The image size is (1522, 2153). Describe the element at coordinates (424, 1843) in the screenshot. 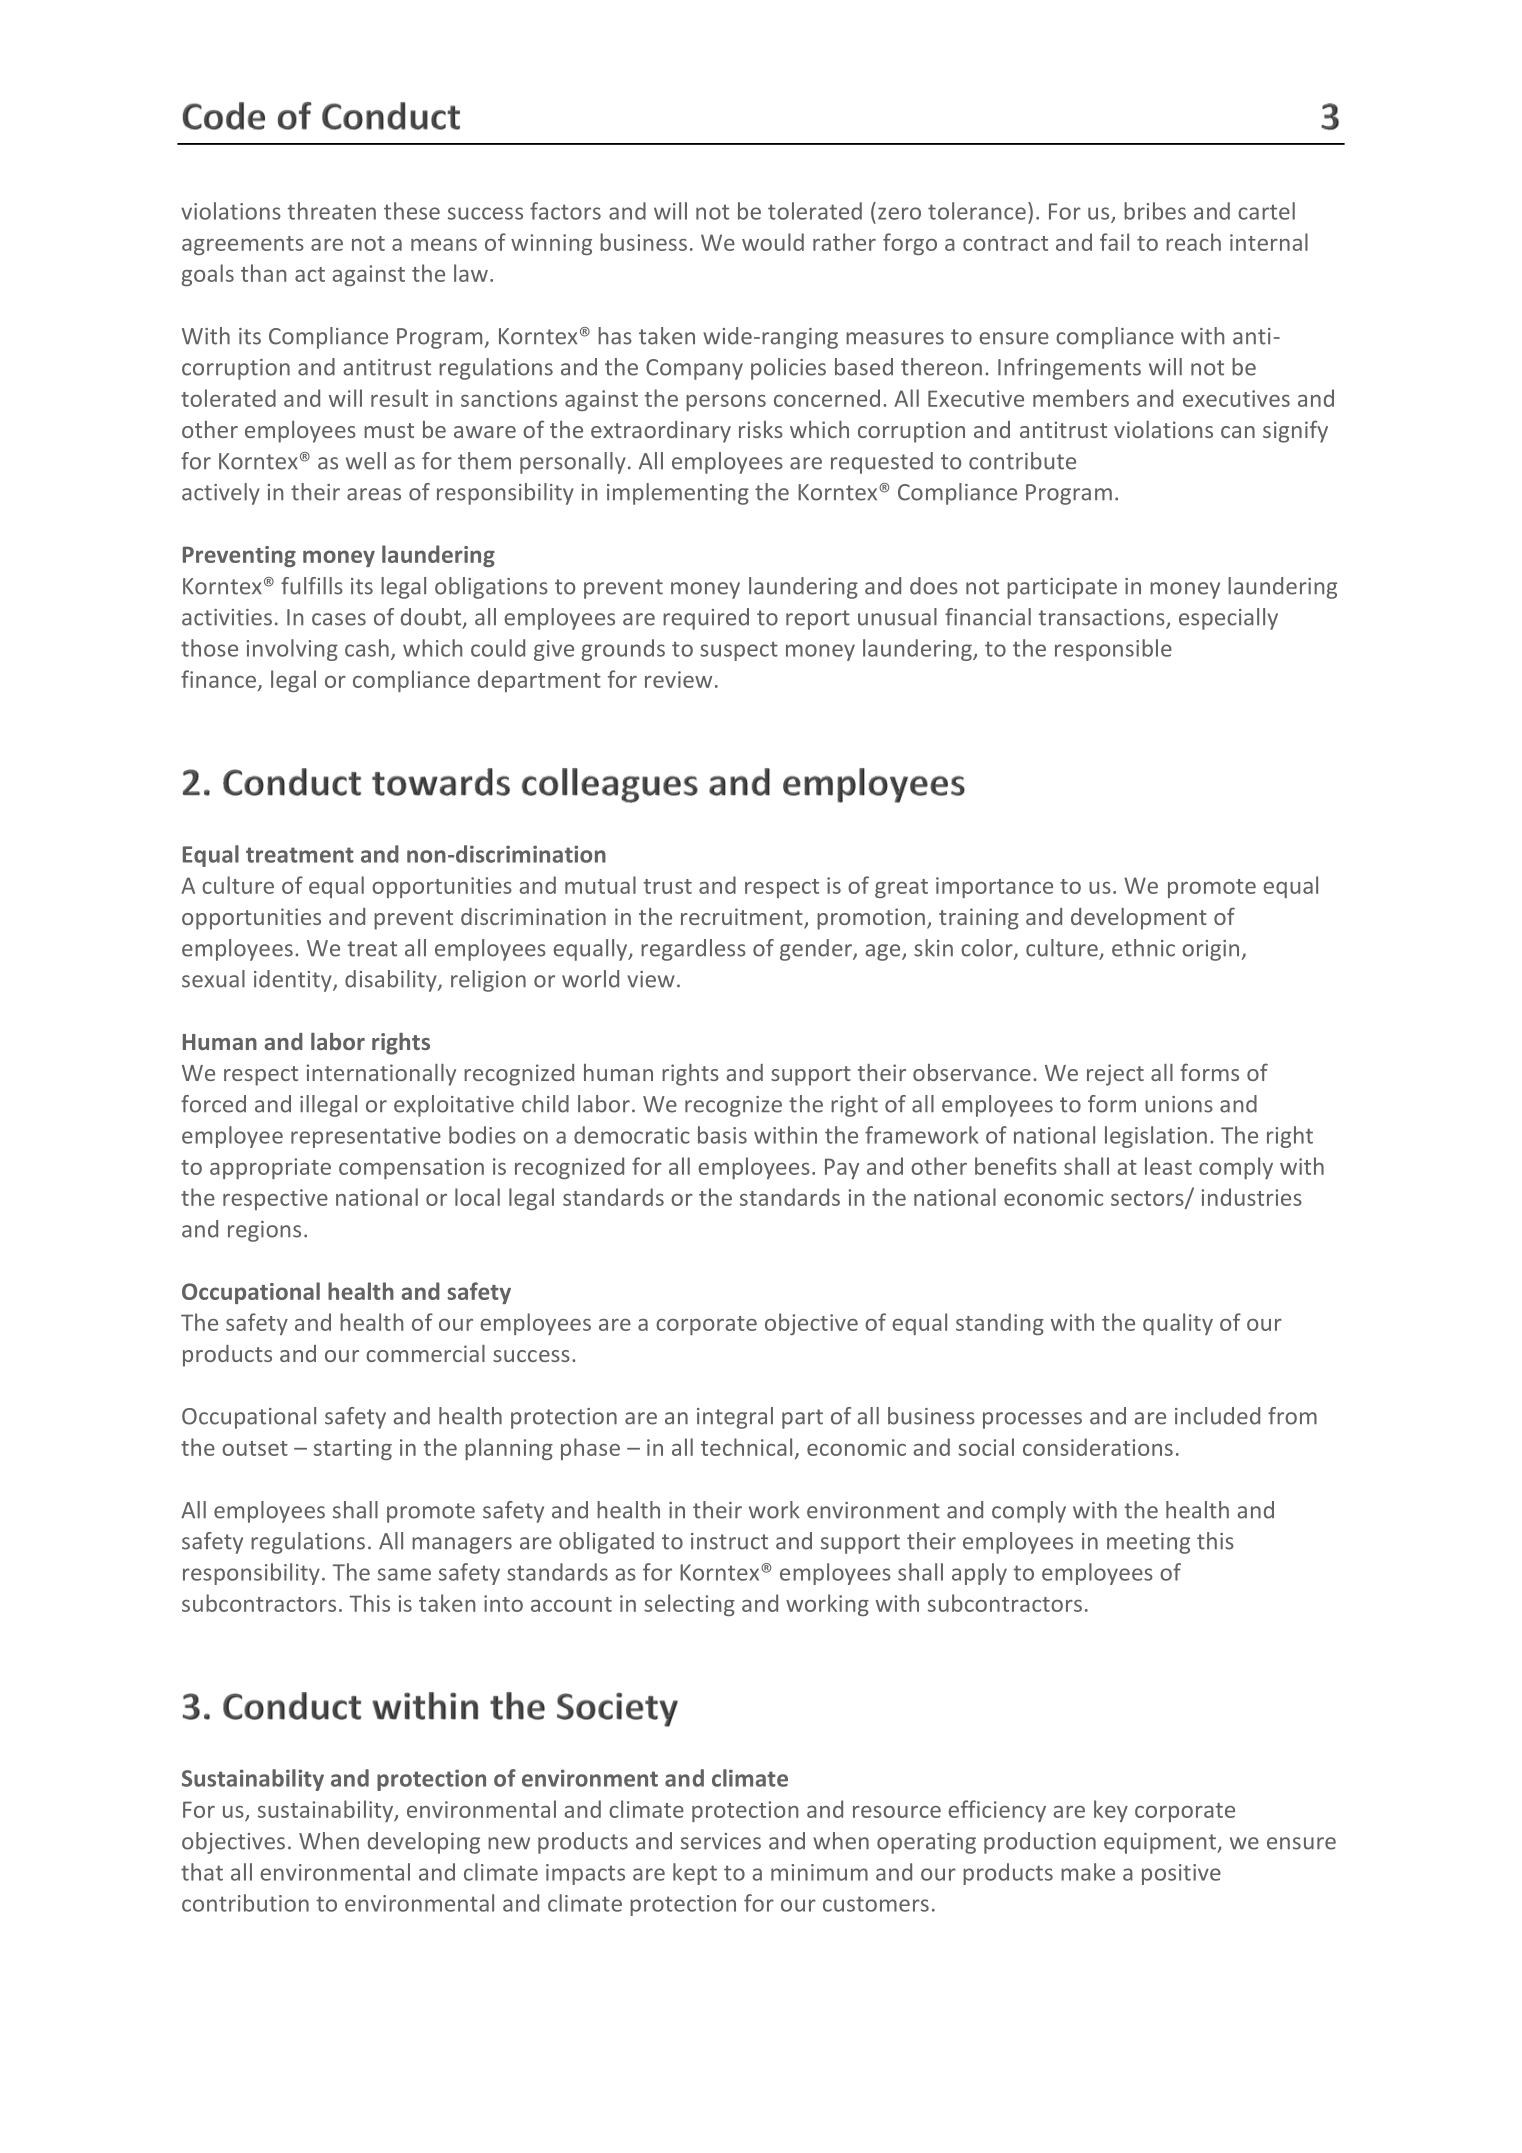

I see `developing` at that location.
